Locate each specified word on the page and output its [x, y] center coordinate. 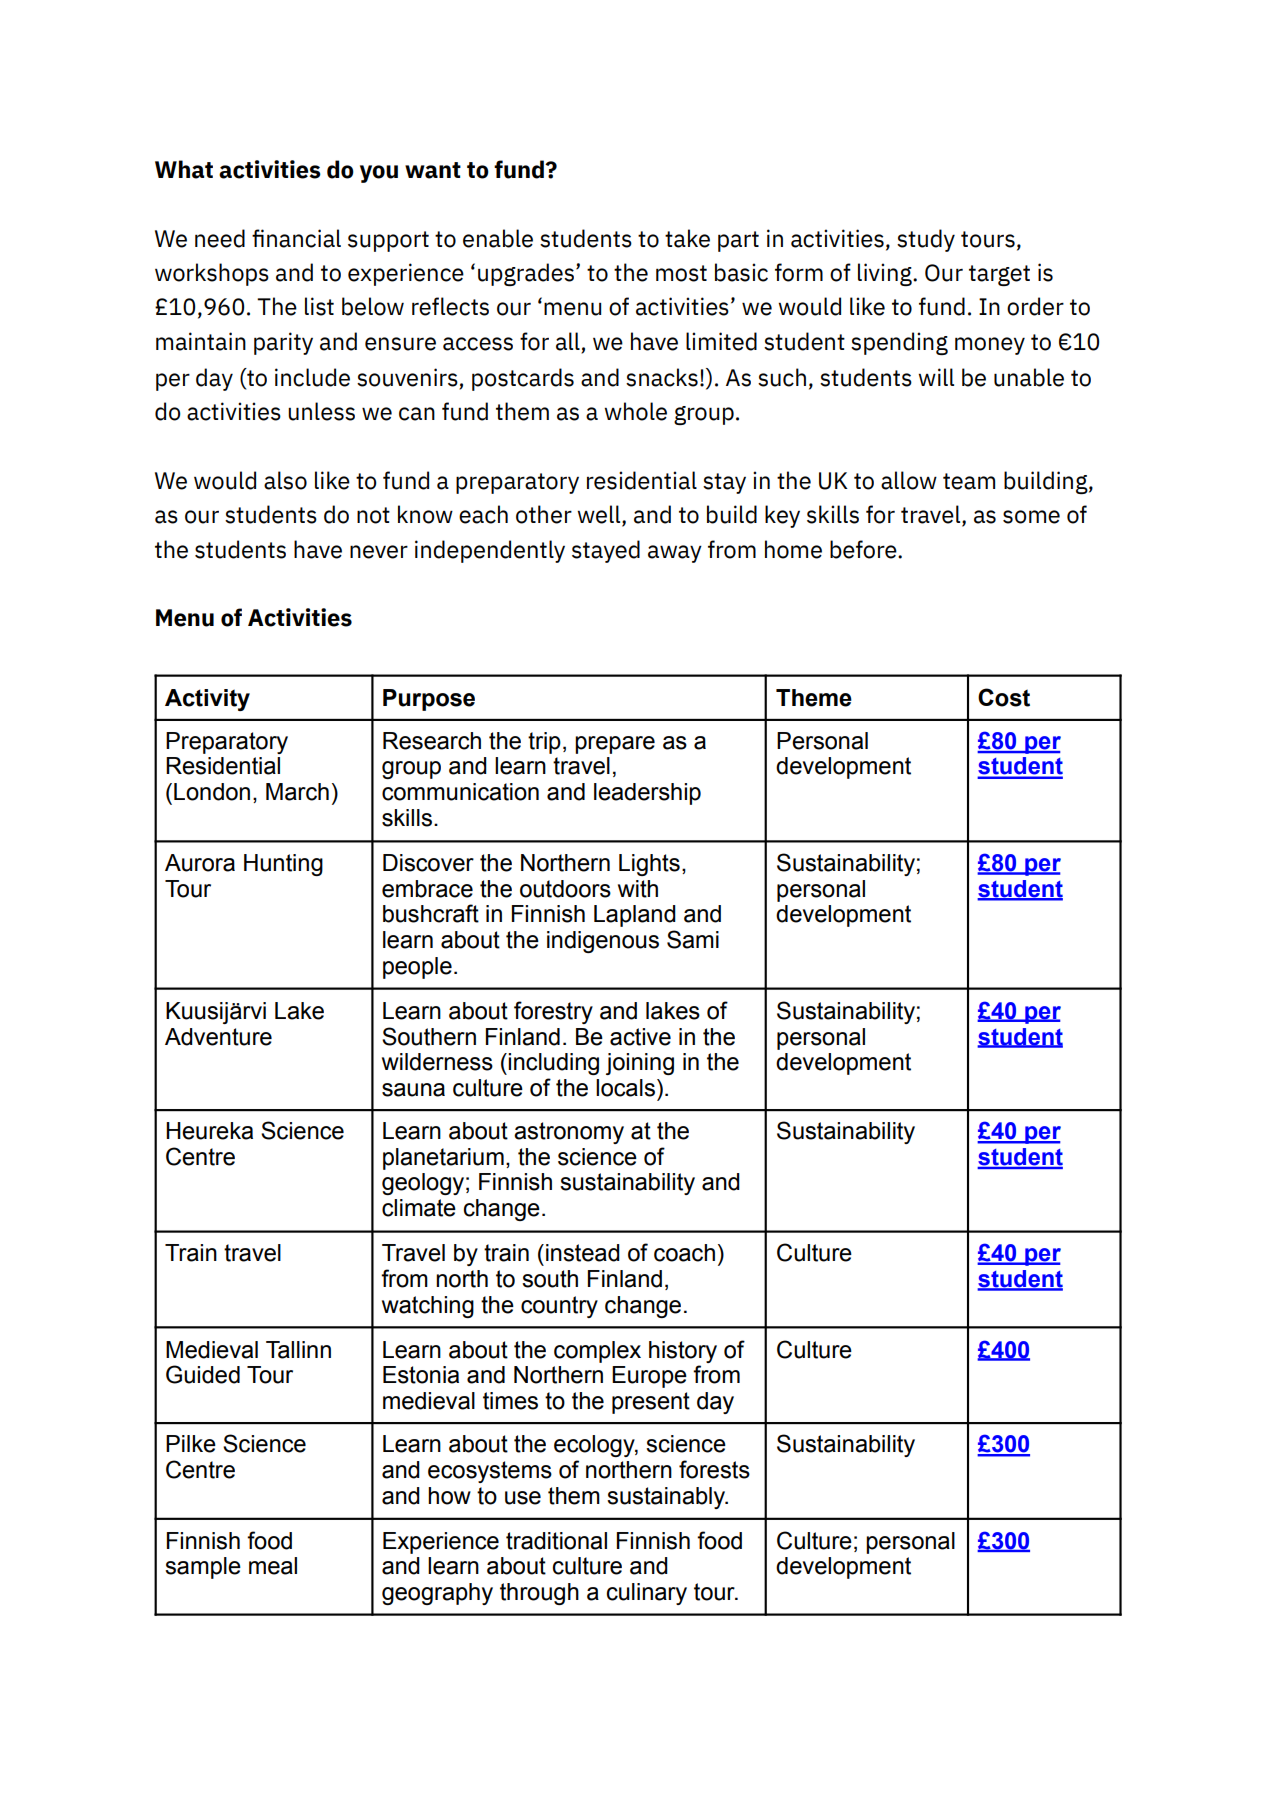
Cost [1004, 697]
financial [296, 238]
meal [273, 1566]
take [687, 238]
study [926, 240]
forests [714, 1469]
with [638, 889]
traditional [556, 1541]
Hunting [283, 865]
